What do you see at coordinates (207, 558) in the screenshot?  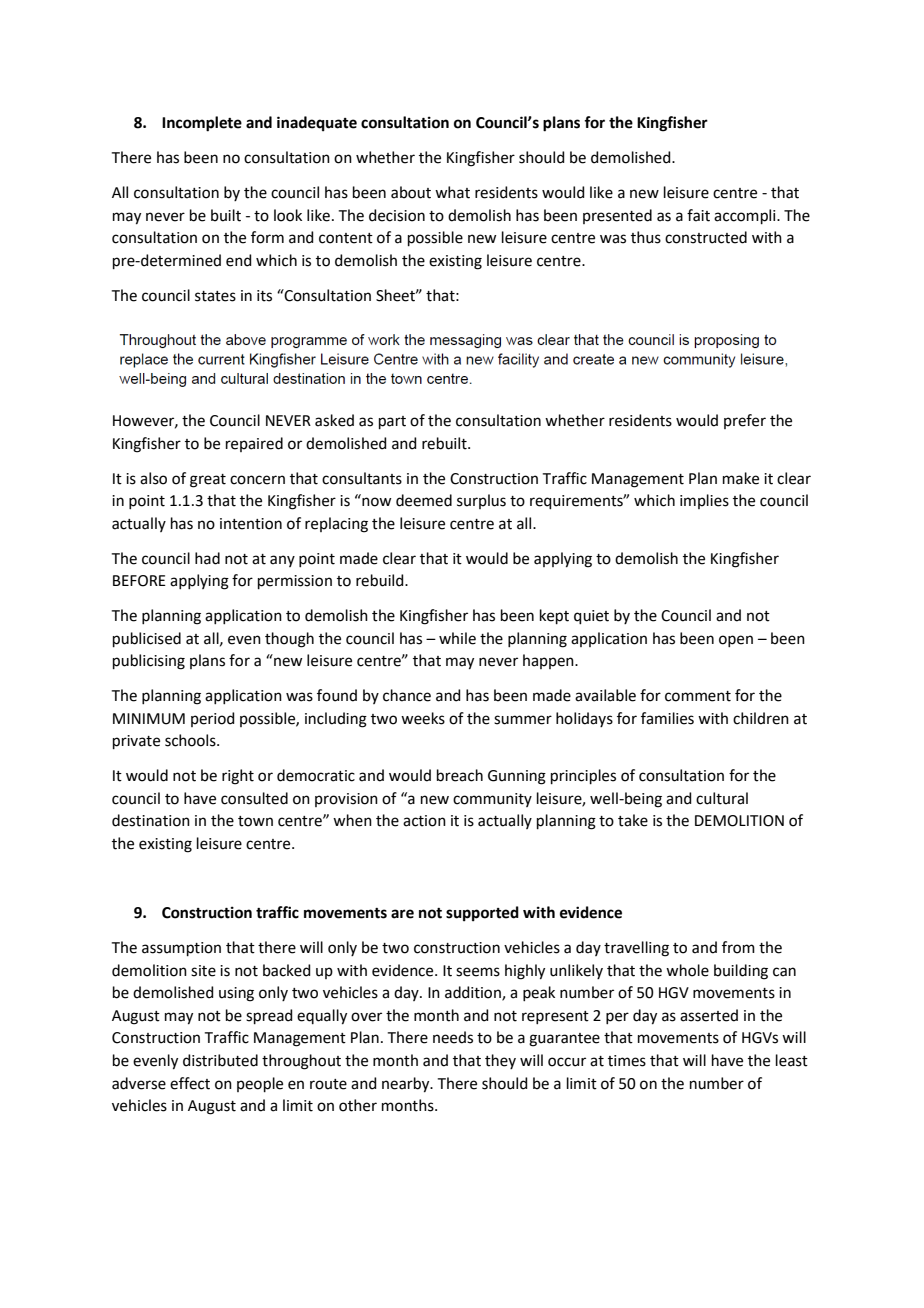 I see `had` at bounding box center [207, 558].
